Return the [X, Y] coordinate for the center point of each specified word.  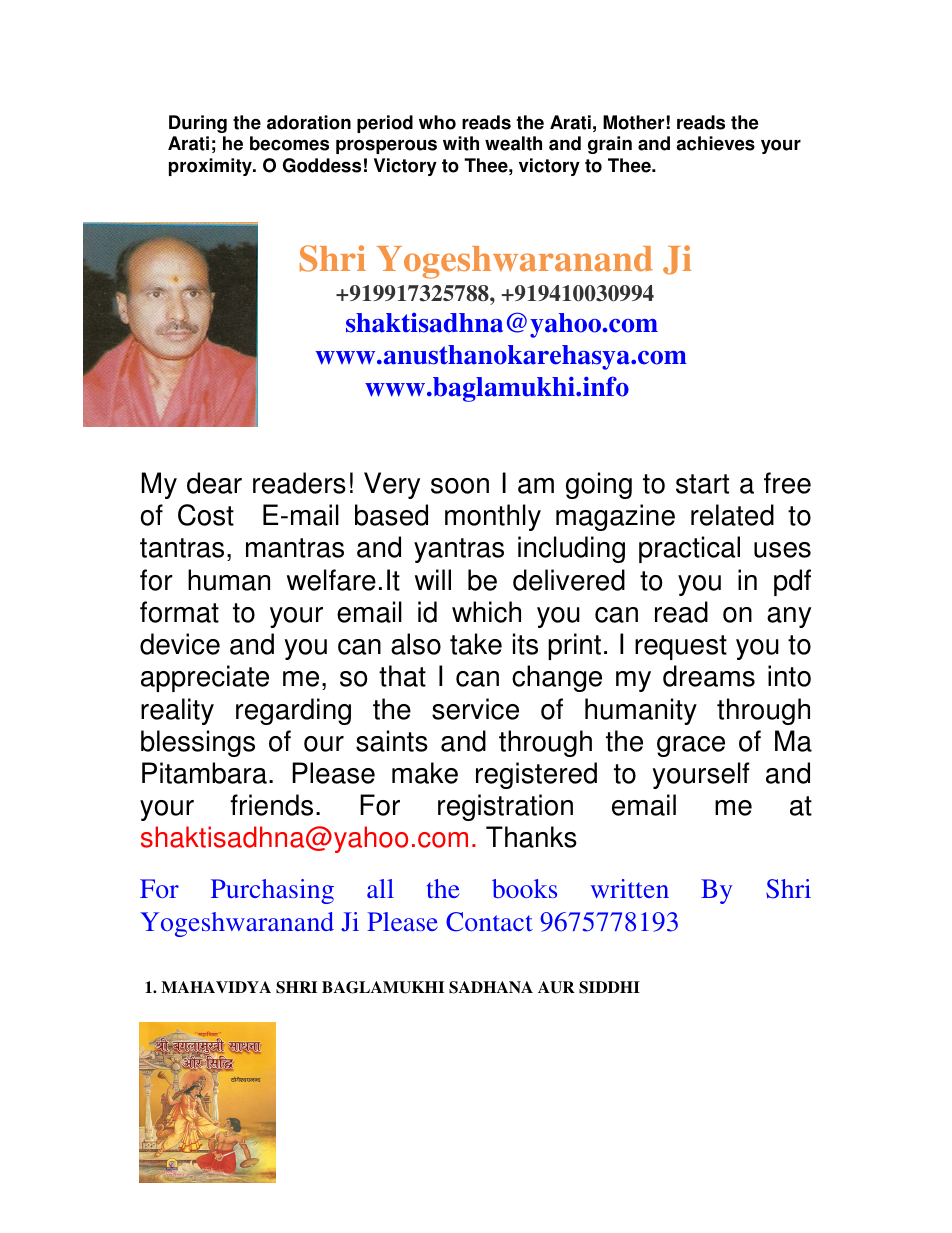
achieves [715, 143]
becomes [289, 143]
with [461, 143]
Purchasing [272, 891]
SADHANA [491, 987]
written [630, 888]
